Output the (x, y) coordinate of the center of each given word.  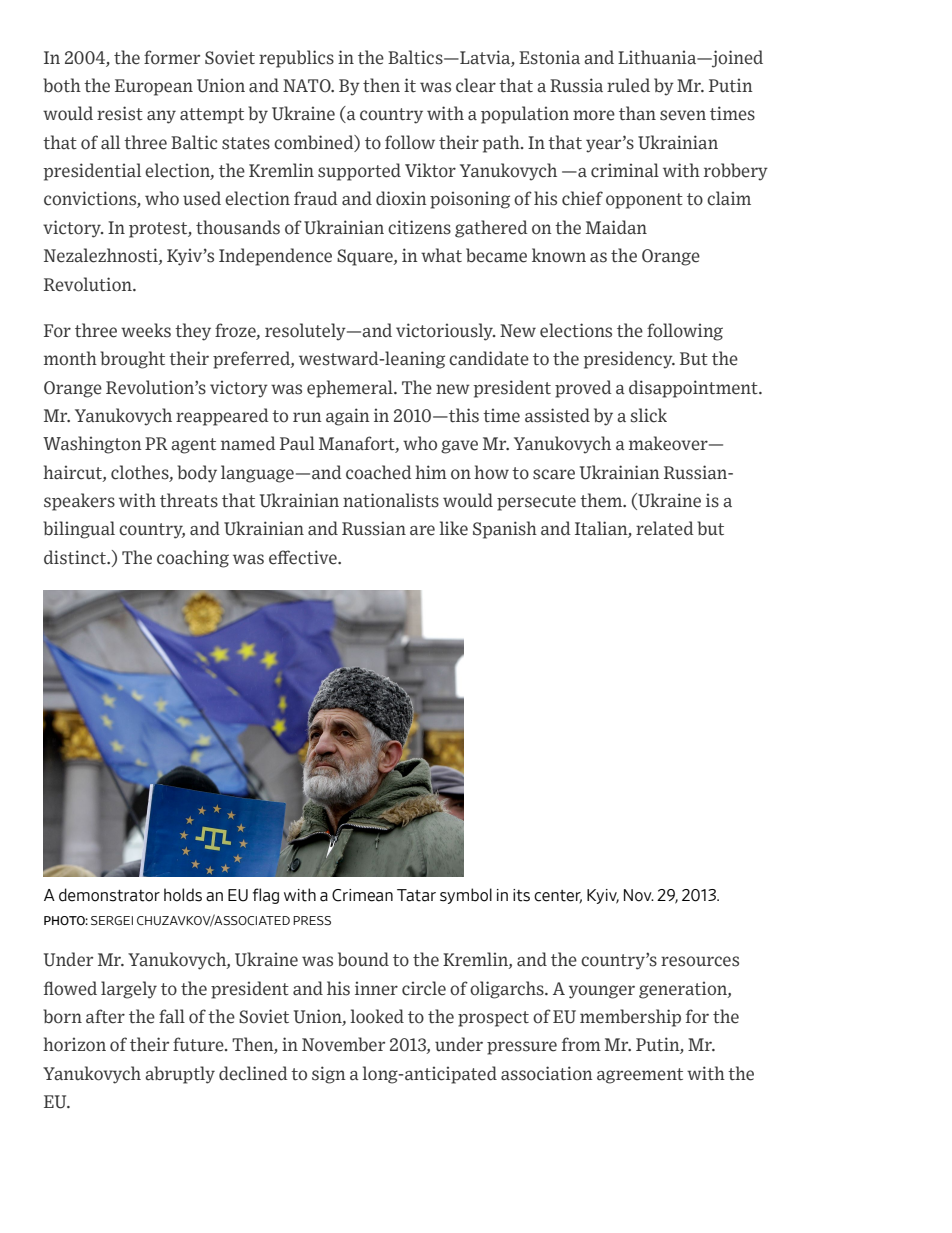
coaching (193, 559)
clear (476, 85)
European (154, 87)
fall (172, 1016)
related (665, 528)
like (453, 528)
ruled (628, 85)
